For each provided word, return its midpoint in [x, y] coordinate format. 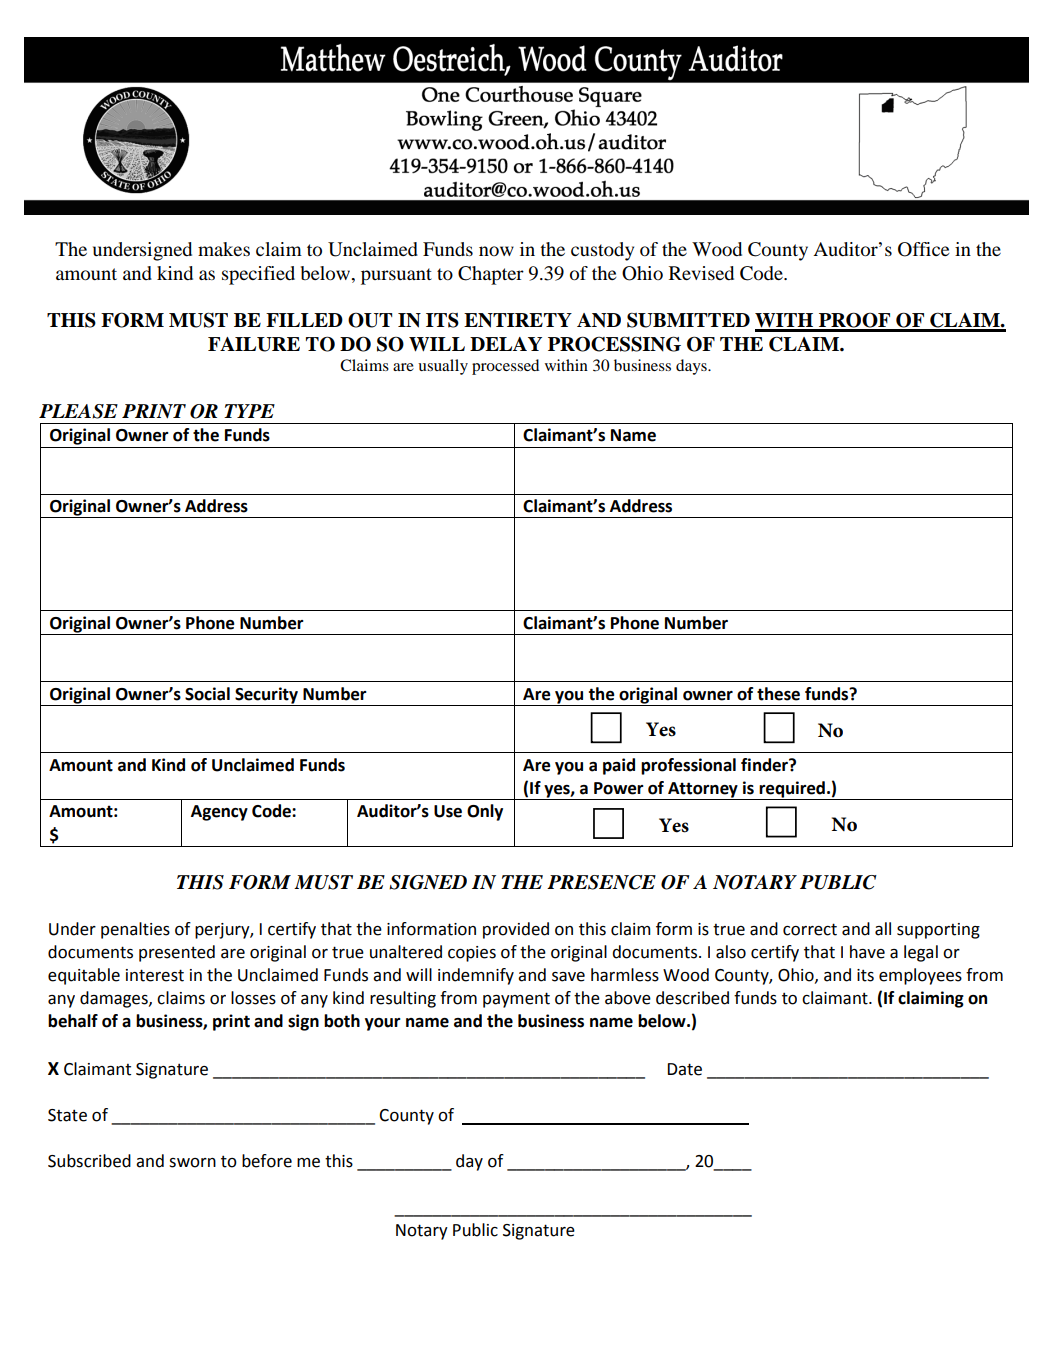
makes [224, 249]
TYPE [249, 411]
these [778, 694]
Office [923, 249]
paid [619, 766]
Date [685, 1069]
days [692, 367]
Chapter [491, 275]
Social [207, 694]
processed [505, 367]
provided [516, 930]
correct [810, 929]
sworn [192, 1163]
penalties [135, 930]
